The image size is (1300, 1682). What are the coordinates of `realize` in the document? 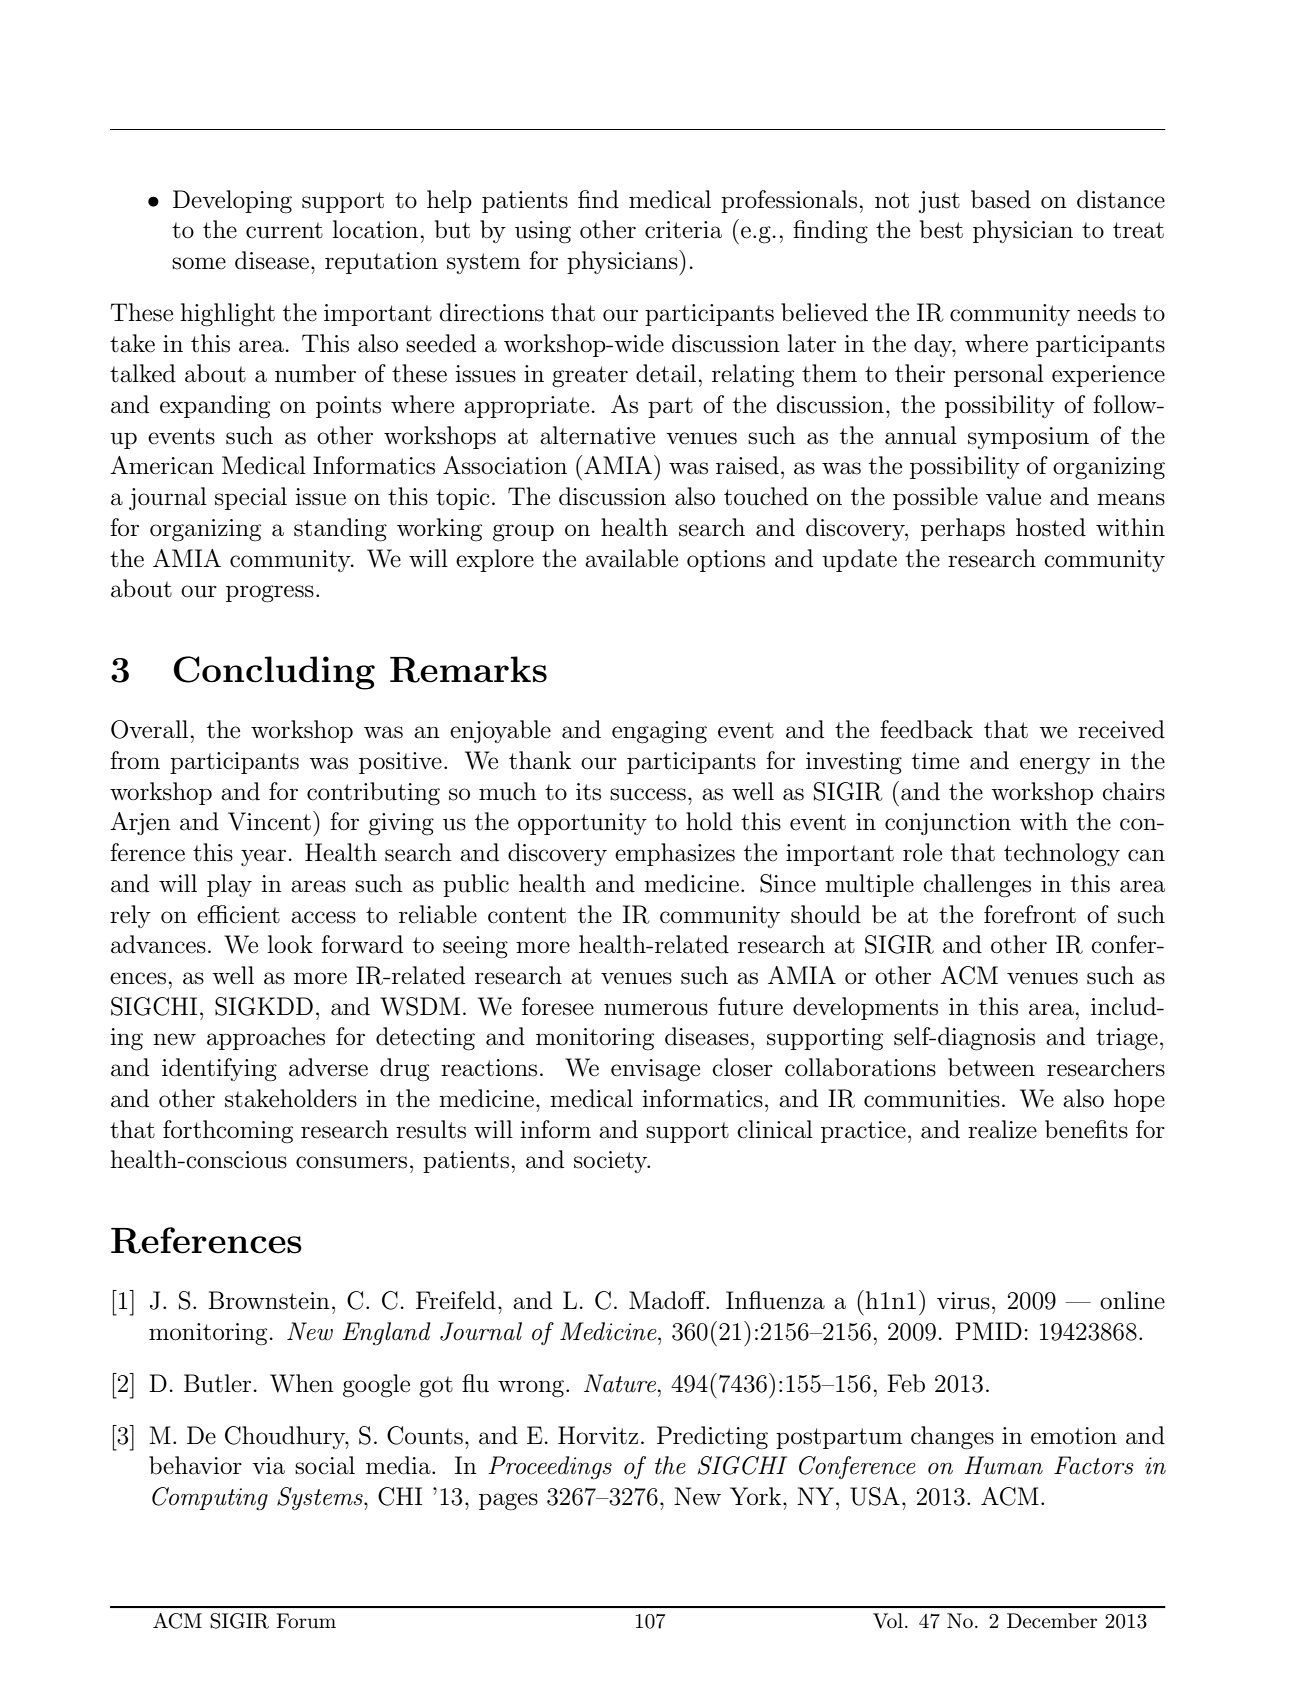 It's located at (1002, 1129).
